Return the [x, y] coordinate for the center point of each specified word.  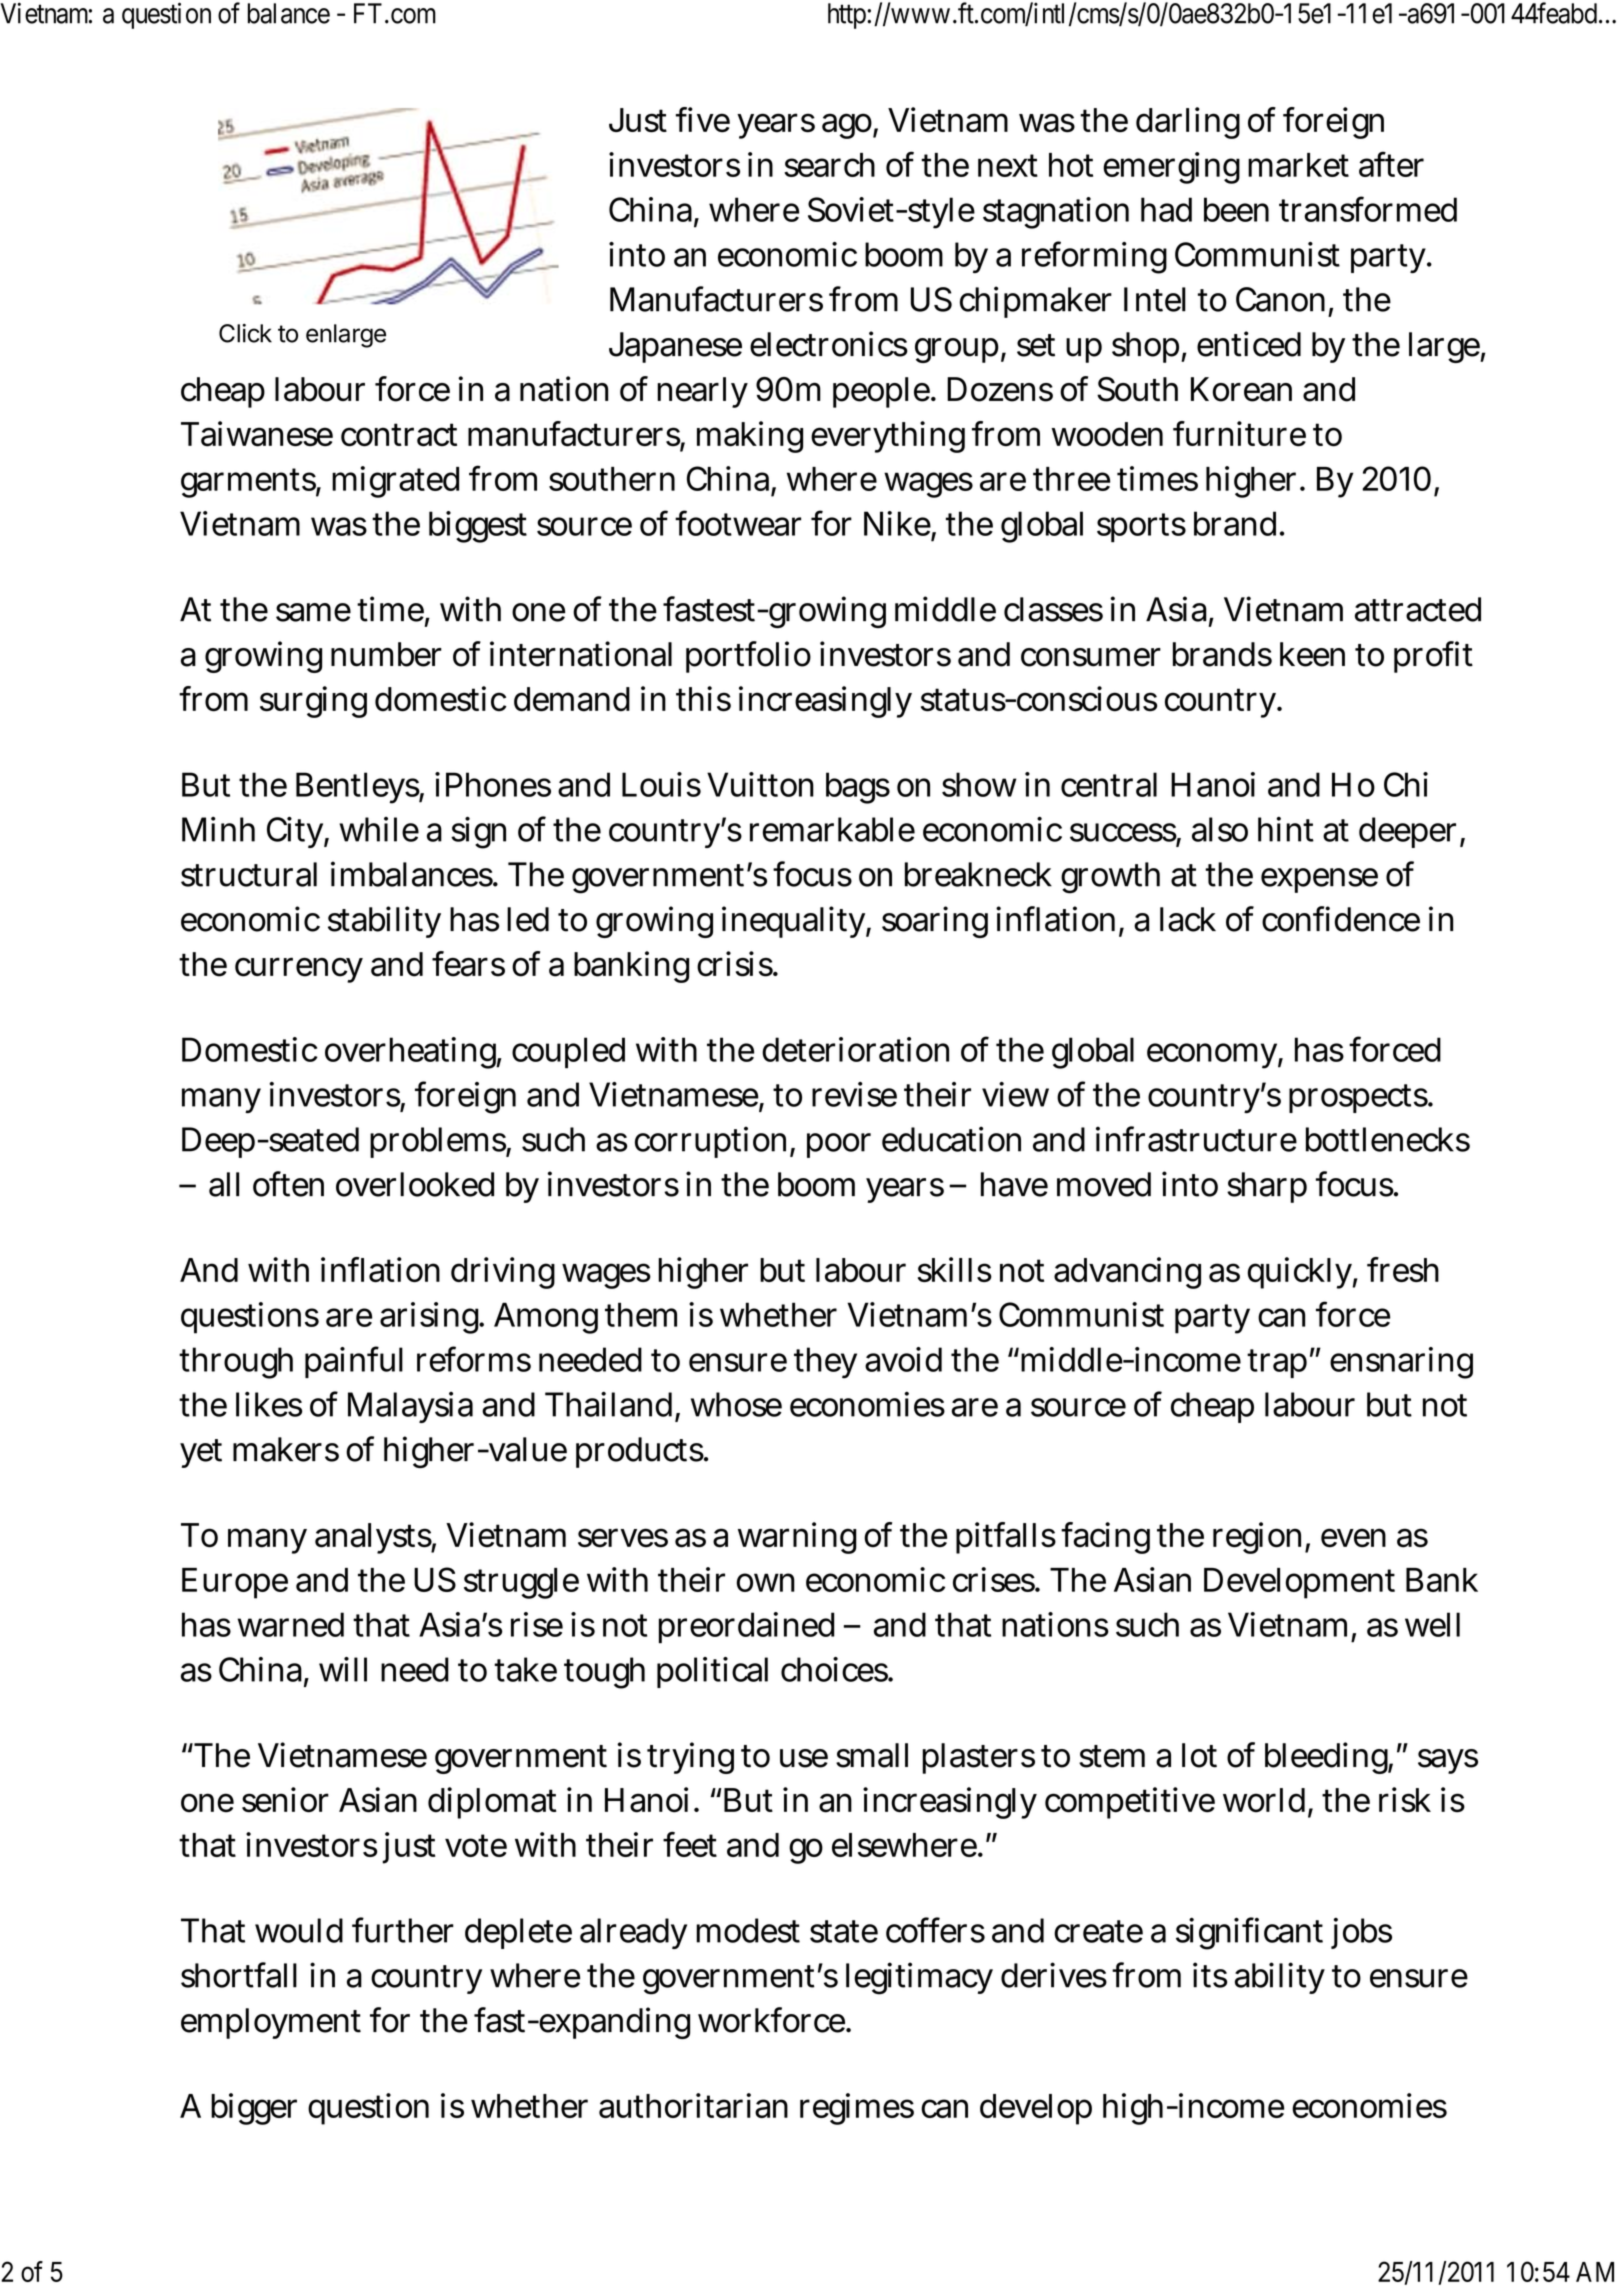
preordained [746, 1628]
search [829, 165]
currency [299, 970]
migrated [395, 482]
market [1298, 165]
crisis [735, 964]
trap [1277, 1363]
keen [1312, 654]
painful [354, 1362]
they [825, 1363]
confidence [1341, 919]
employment [271, 2023]
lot [1199, 1755]
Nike [897, 523]
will [343, 1669]
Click [245, 333]
